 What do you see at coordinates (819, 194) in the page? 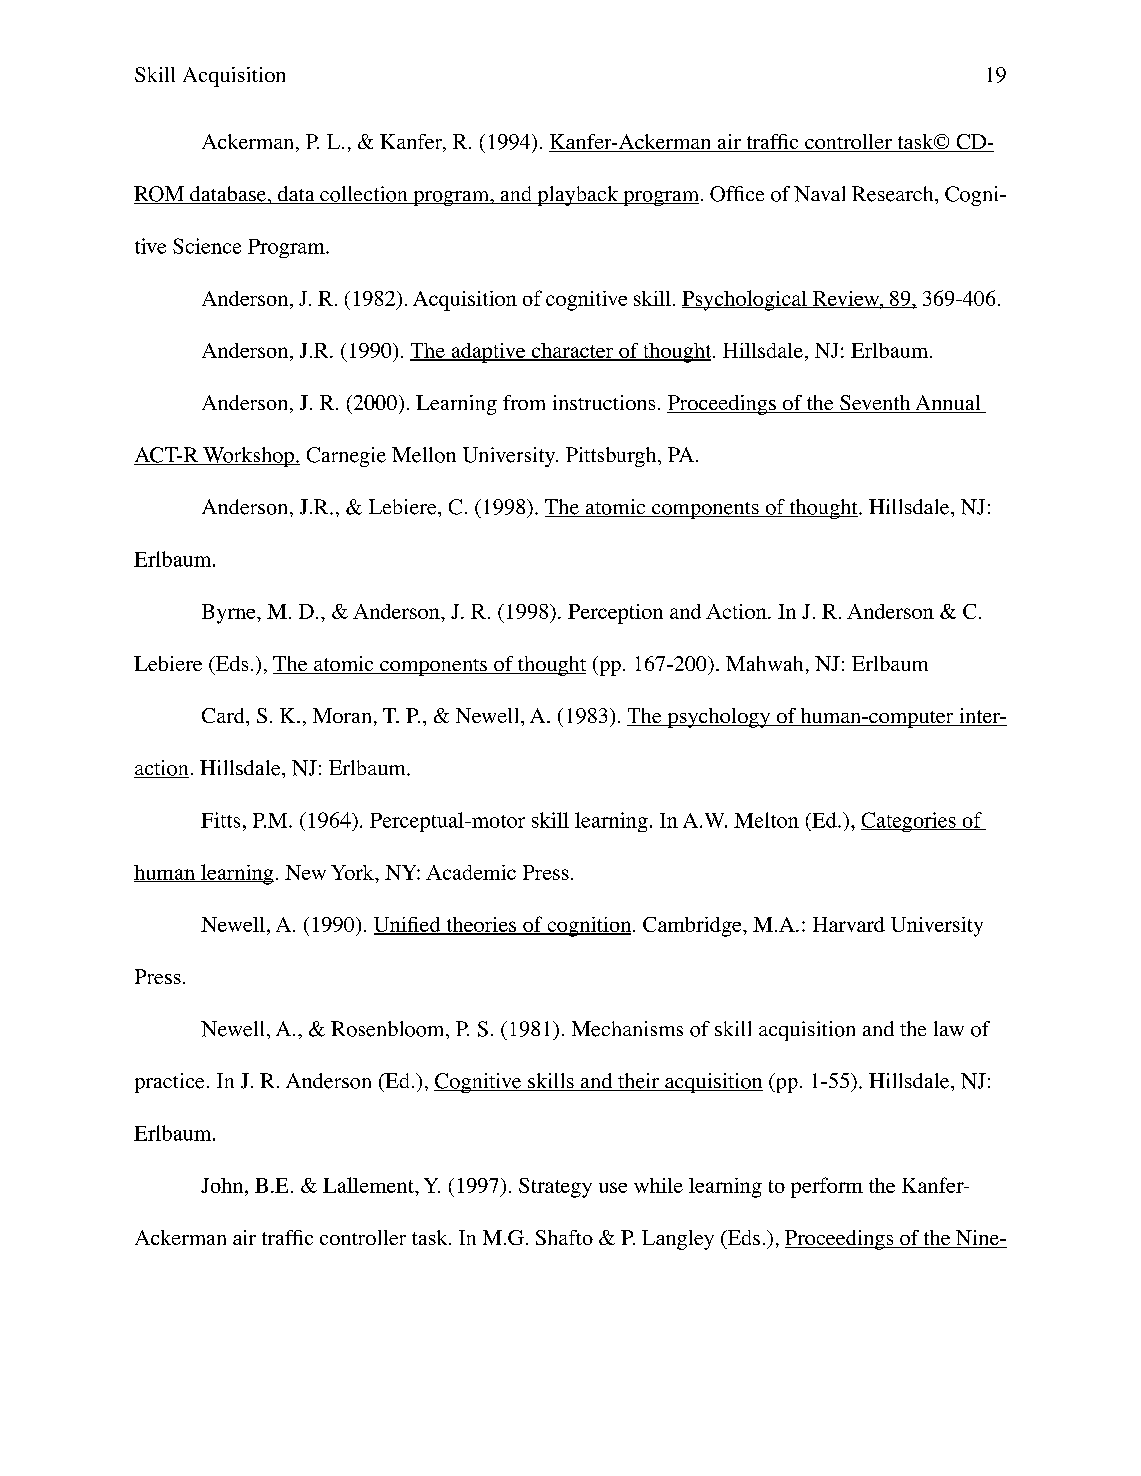
I see `Naval` at bounding box center [819, 194].
